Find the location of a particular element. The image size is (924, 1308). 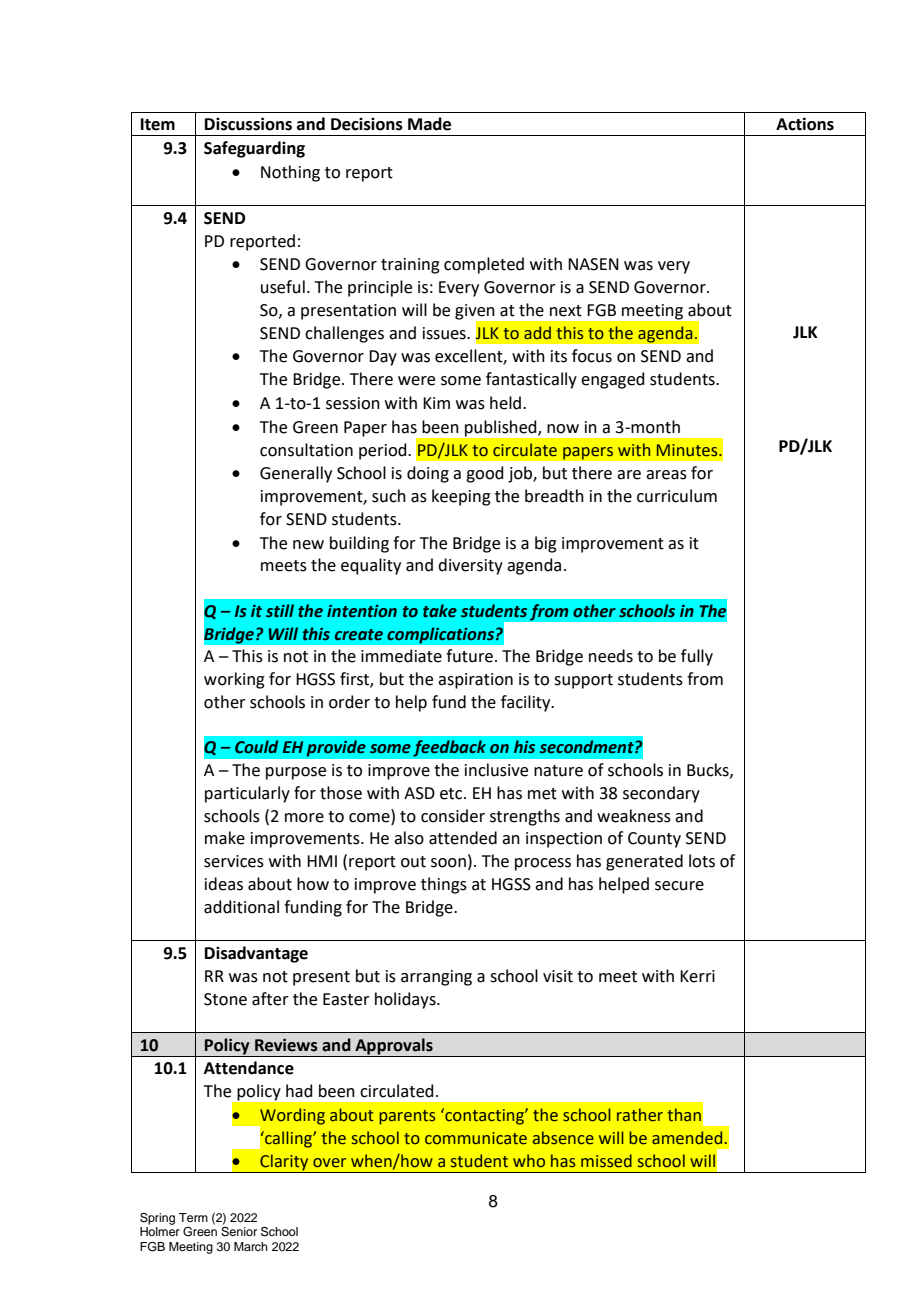

Senior is located at coordinates (239, 1232).
